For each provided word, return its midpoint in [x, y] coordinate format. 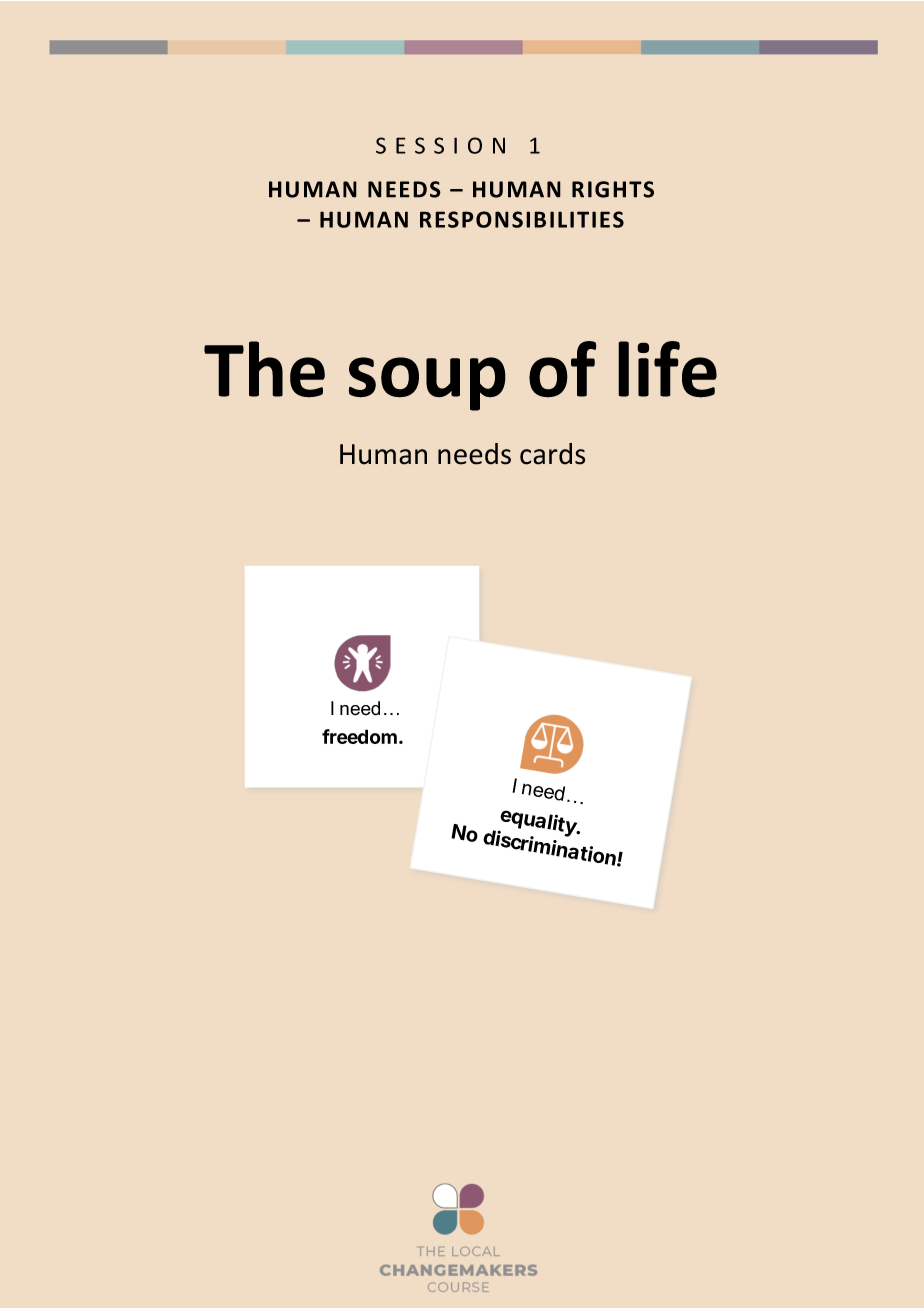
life [667, 369]
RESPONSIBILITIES [522, 219]
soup [427, 384]
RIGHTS [613, 189]
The [264, 369]
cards [552, 454]
